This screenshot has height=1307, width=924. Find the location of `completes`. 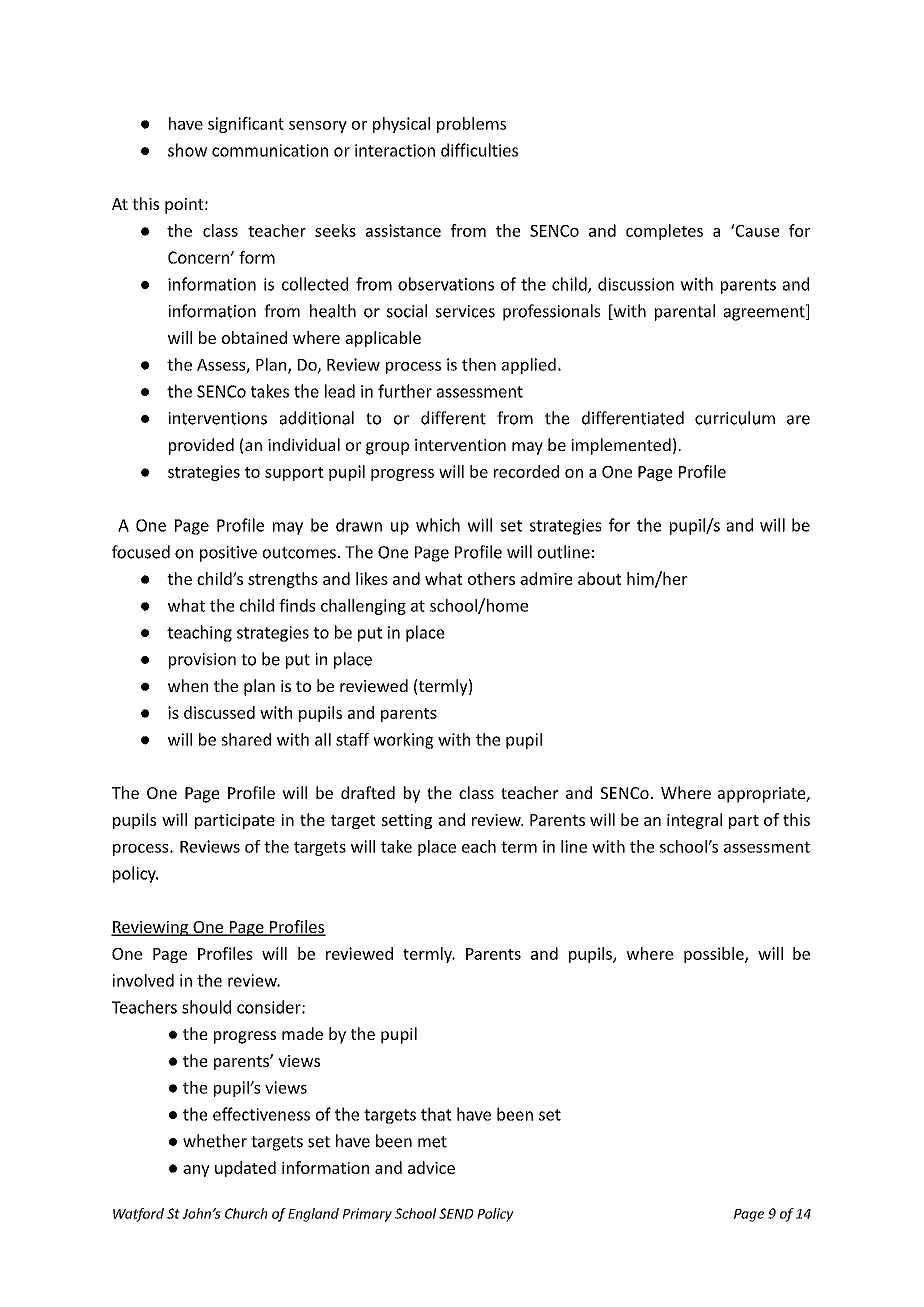

completes is located at coordinates (664, 232).
